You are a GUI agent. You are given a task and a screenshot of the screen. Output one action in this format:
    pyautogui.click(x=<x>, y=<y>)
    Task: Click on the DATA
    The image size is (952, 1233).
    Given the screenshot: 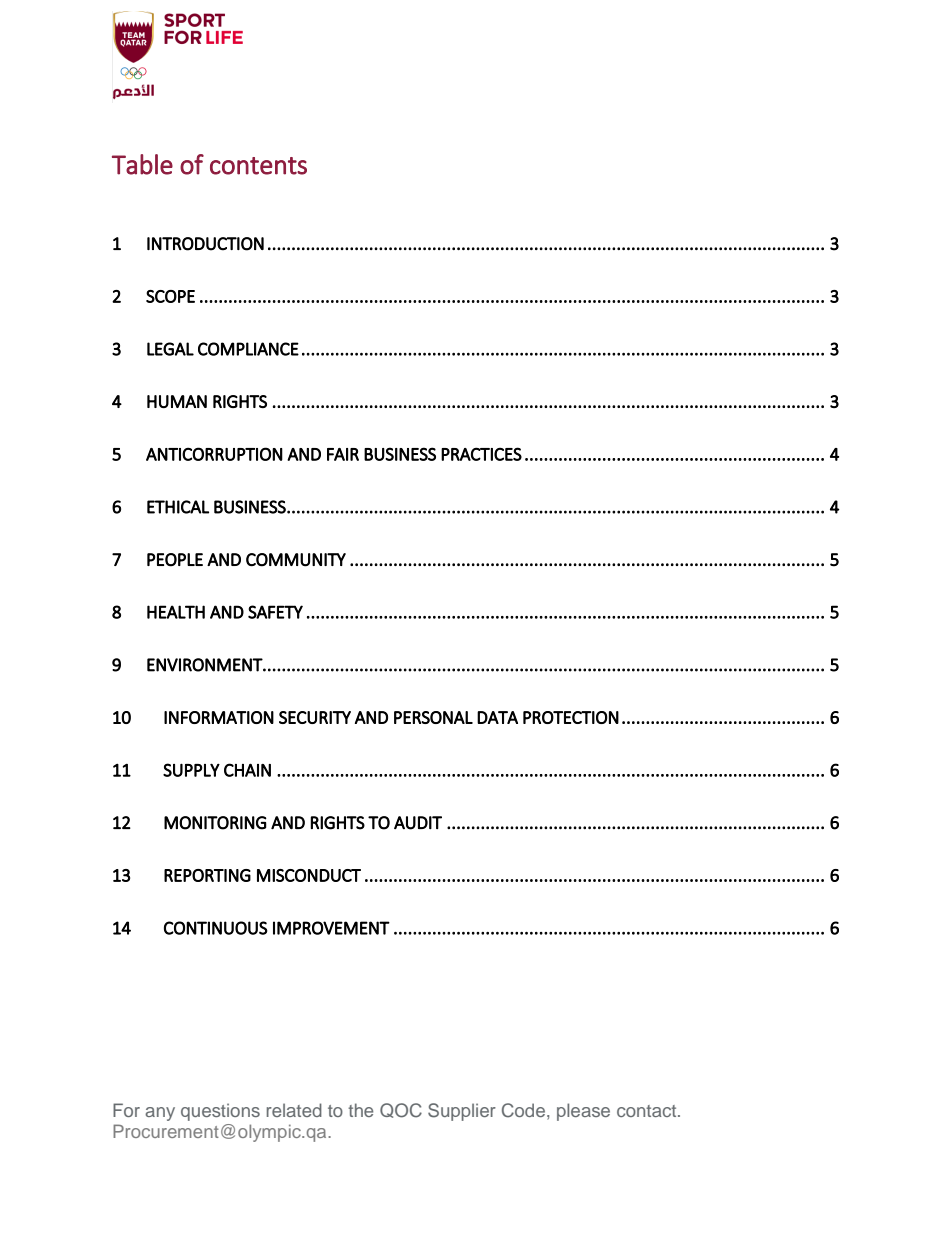 What is the action you would take?
    pyautogui.click(x=497, y=717)
